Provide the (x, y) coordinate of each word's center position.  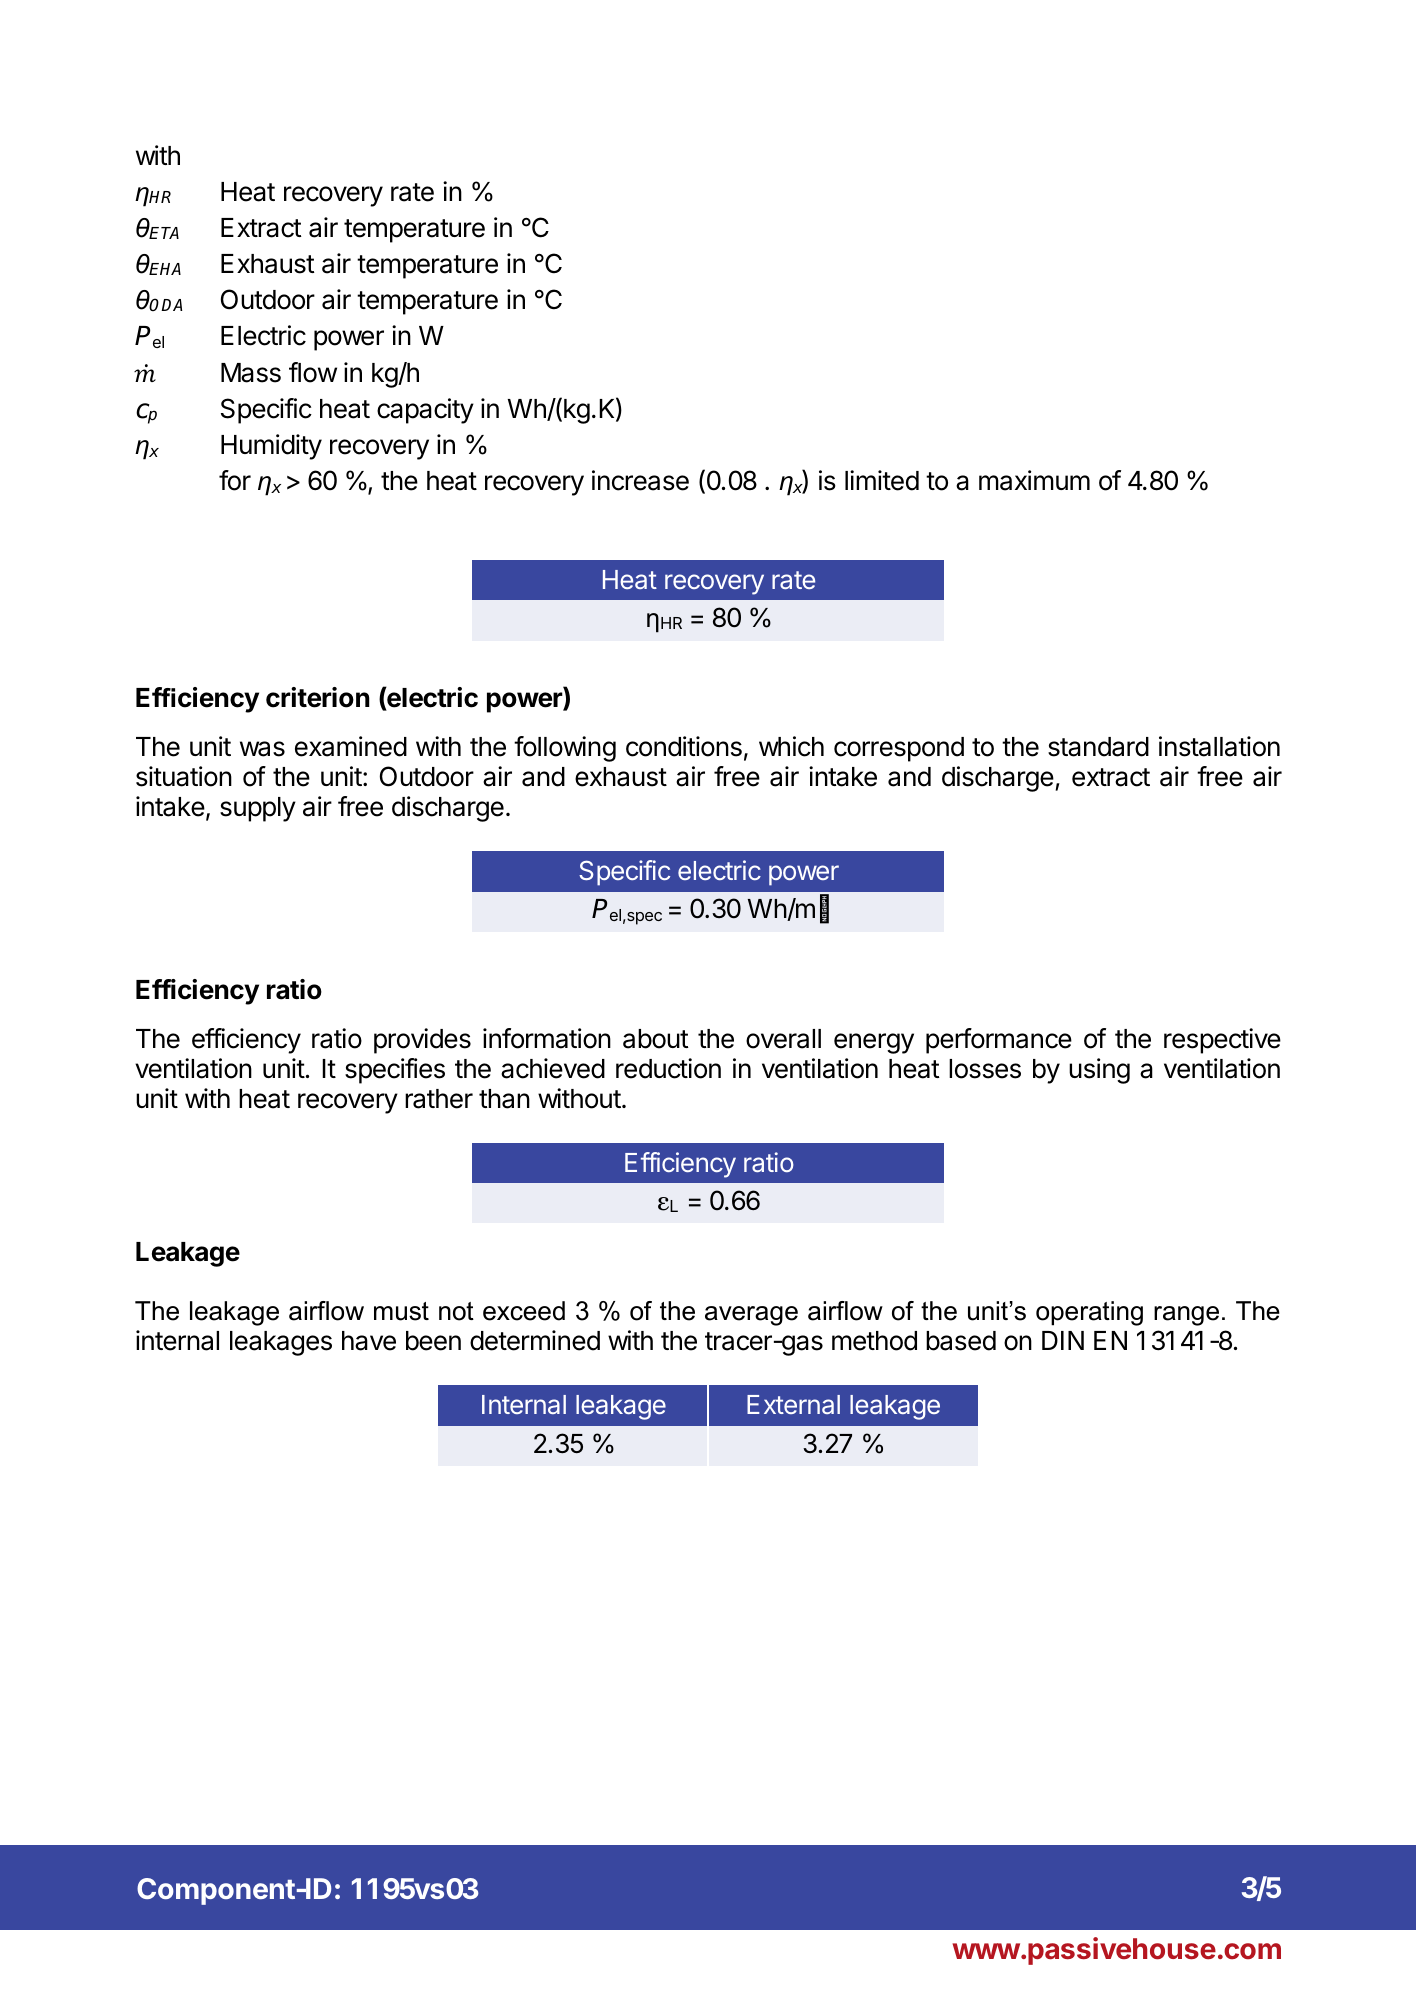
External (793, 1404)
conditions (684, 746)
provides (422, 1041)
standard (1098, 747)
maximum (1034, 480)
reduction (668, 1068)
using (1099, 1071)
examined (351, 746)
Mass (251, 373)
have (369, 1341)
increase (640, 480)
